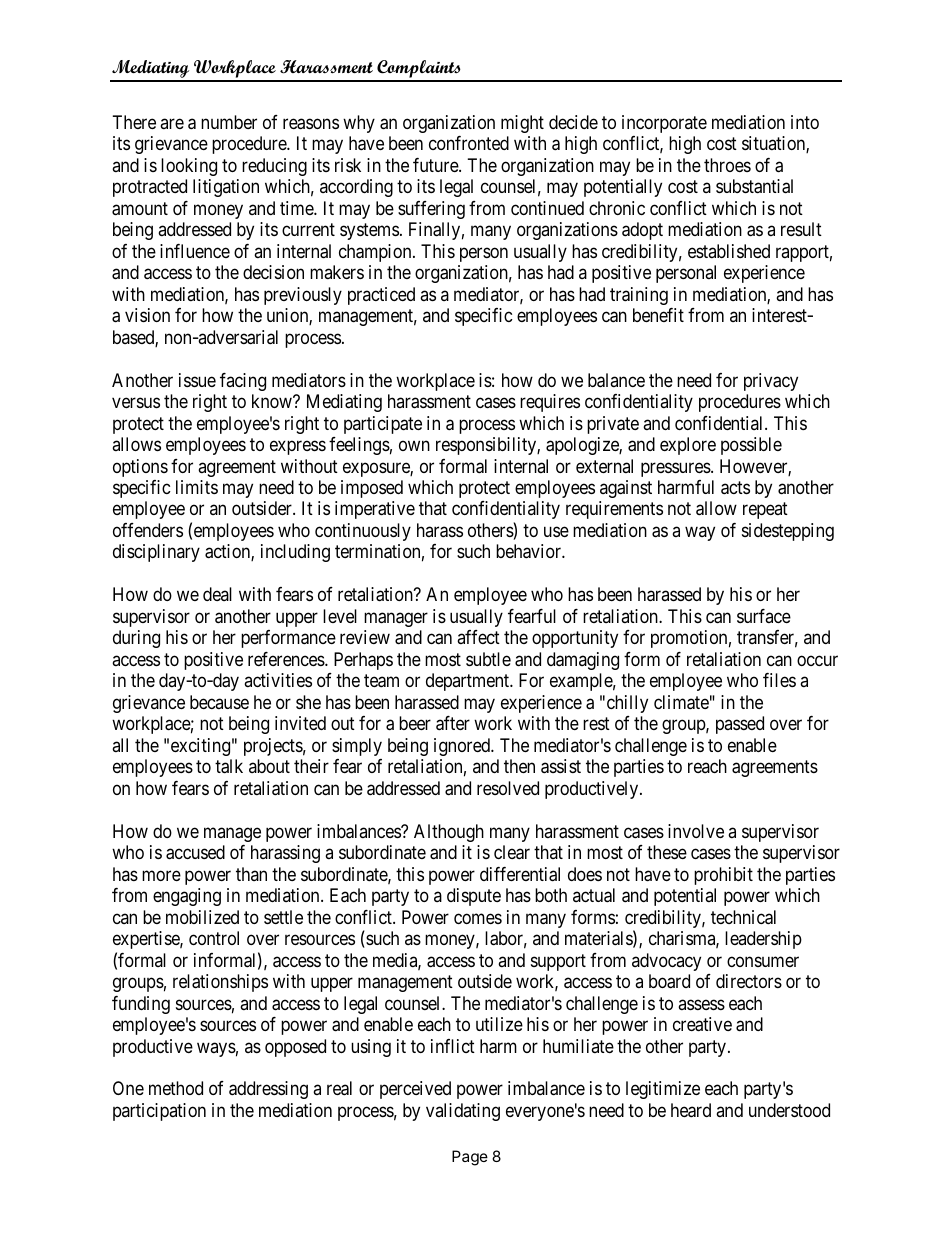 The height and width of the document is (1233, 952). I want to click on prohibit, so click(723, 876).
